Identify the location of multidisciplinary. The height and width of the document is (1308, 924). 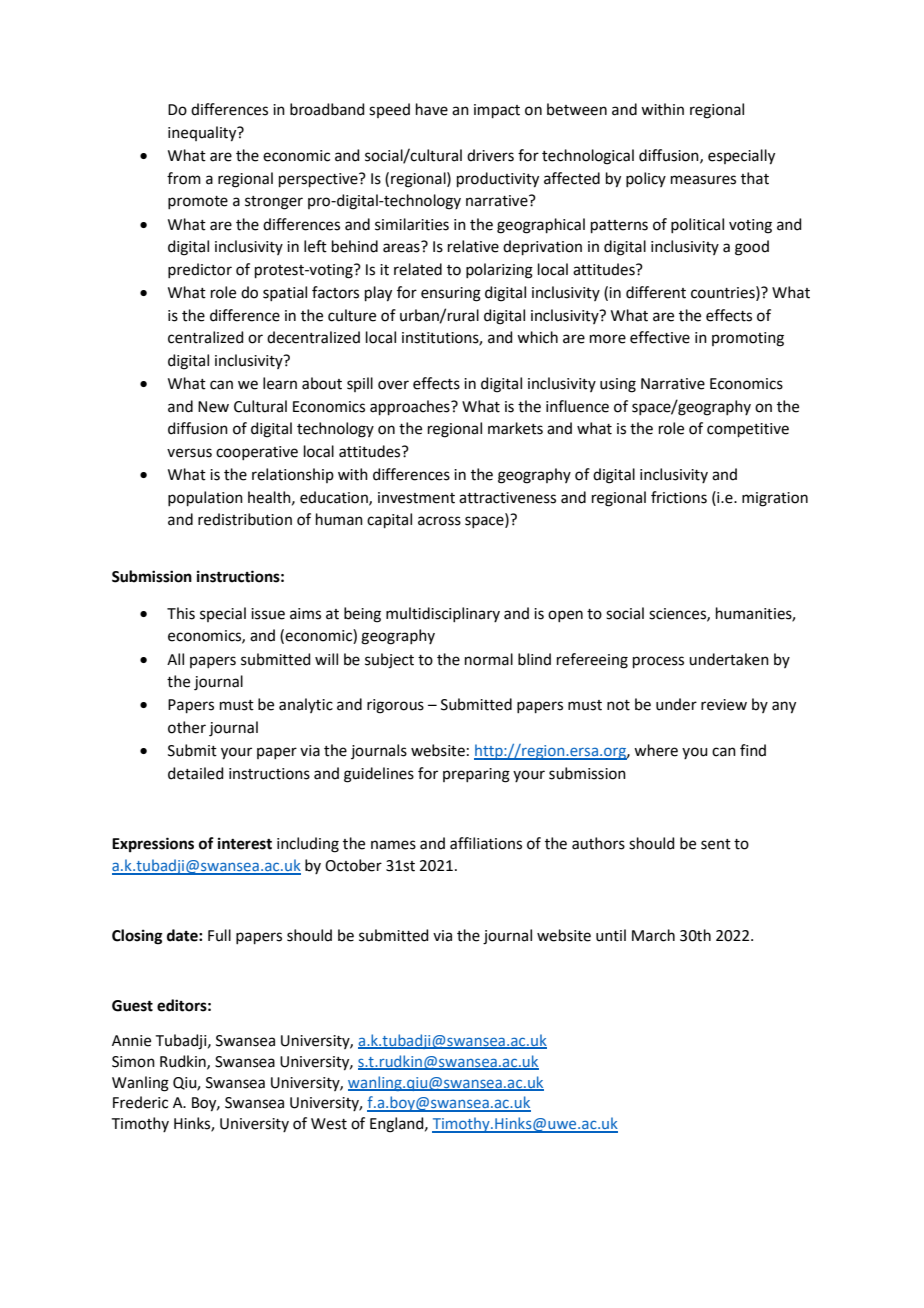
(443, 614).
